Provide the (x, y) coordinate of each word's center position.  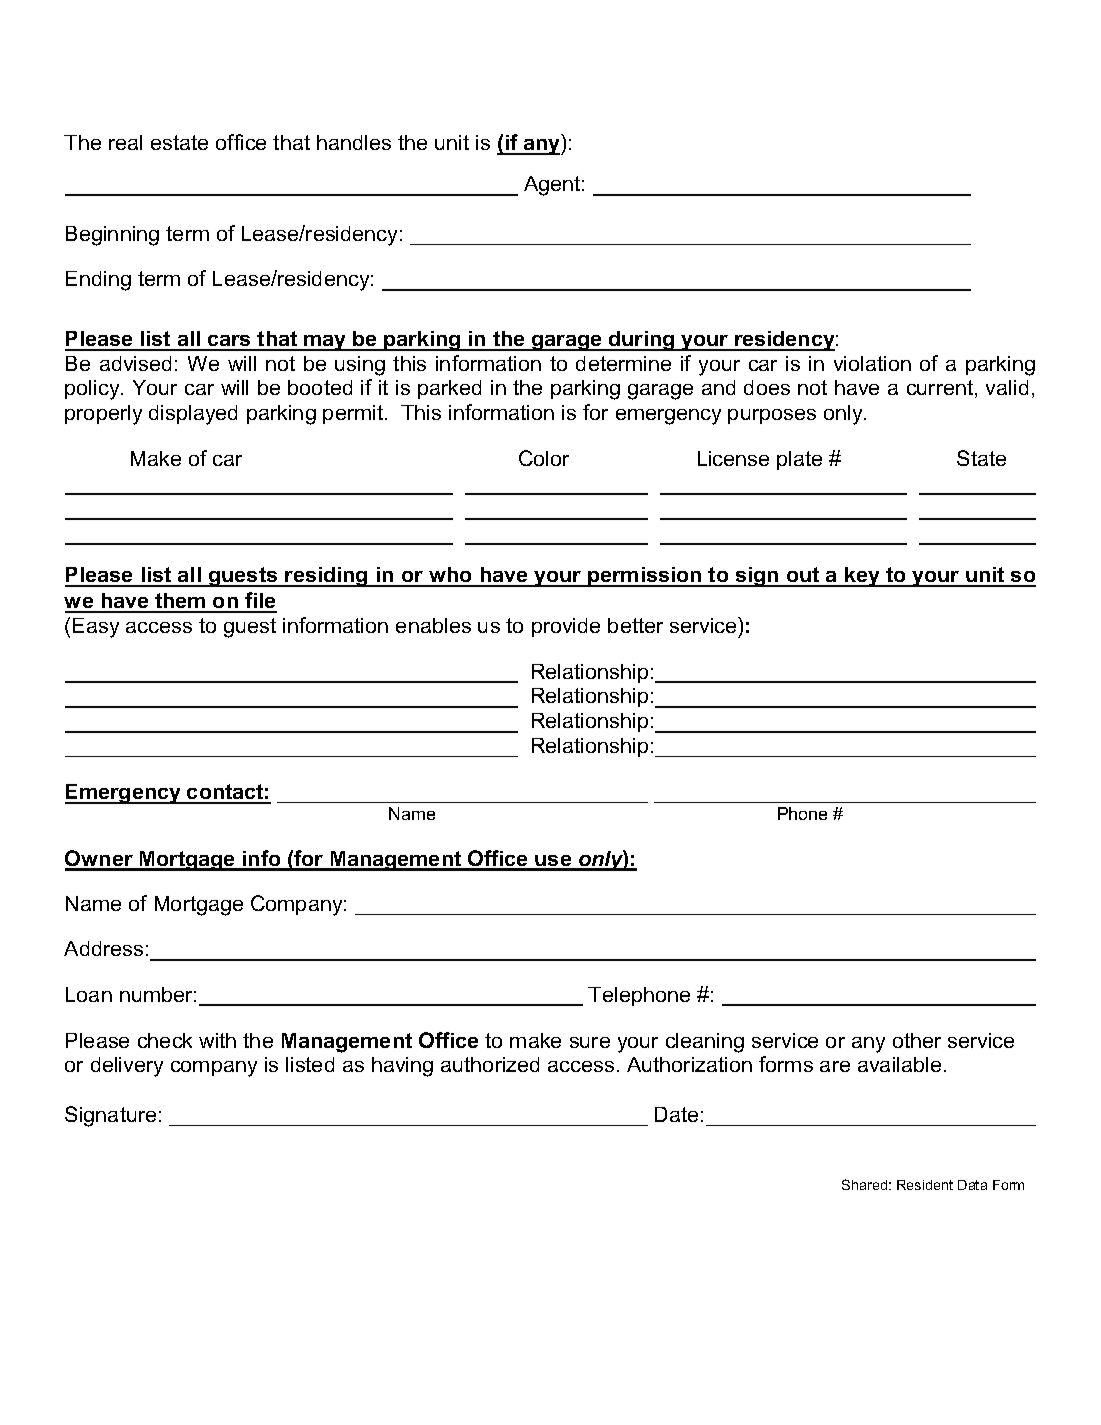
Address (103, 948)
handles (354, 142)
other (917, 1040)
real (125, 142)
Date (676, 1114)
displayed (193, 415)
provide (566, 627)
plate (799, 460)
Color (544, 458)
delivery (127, 1067)
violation (872, 363)
